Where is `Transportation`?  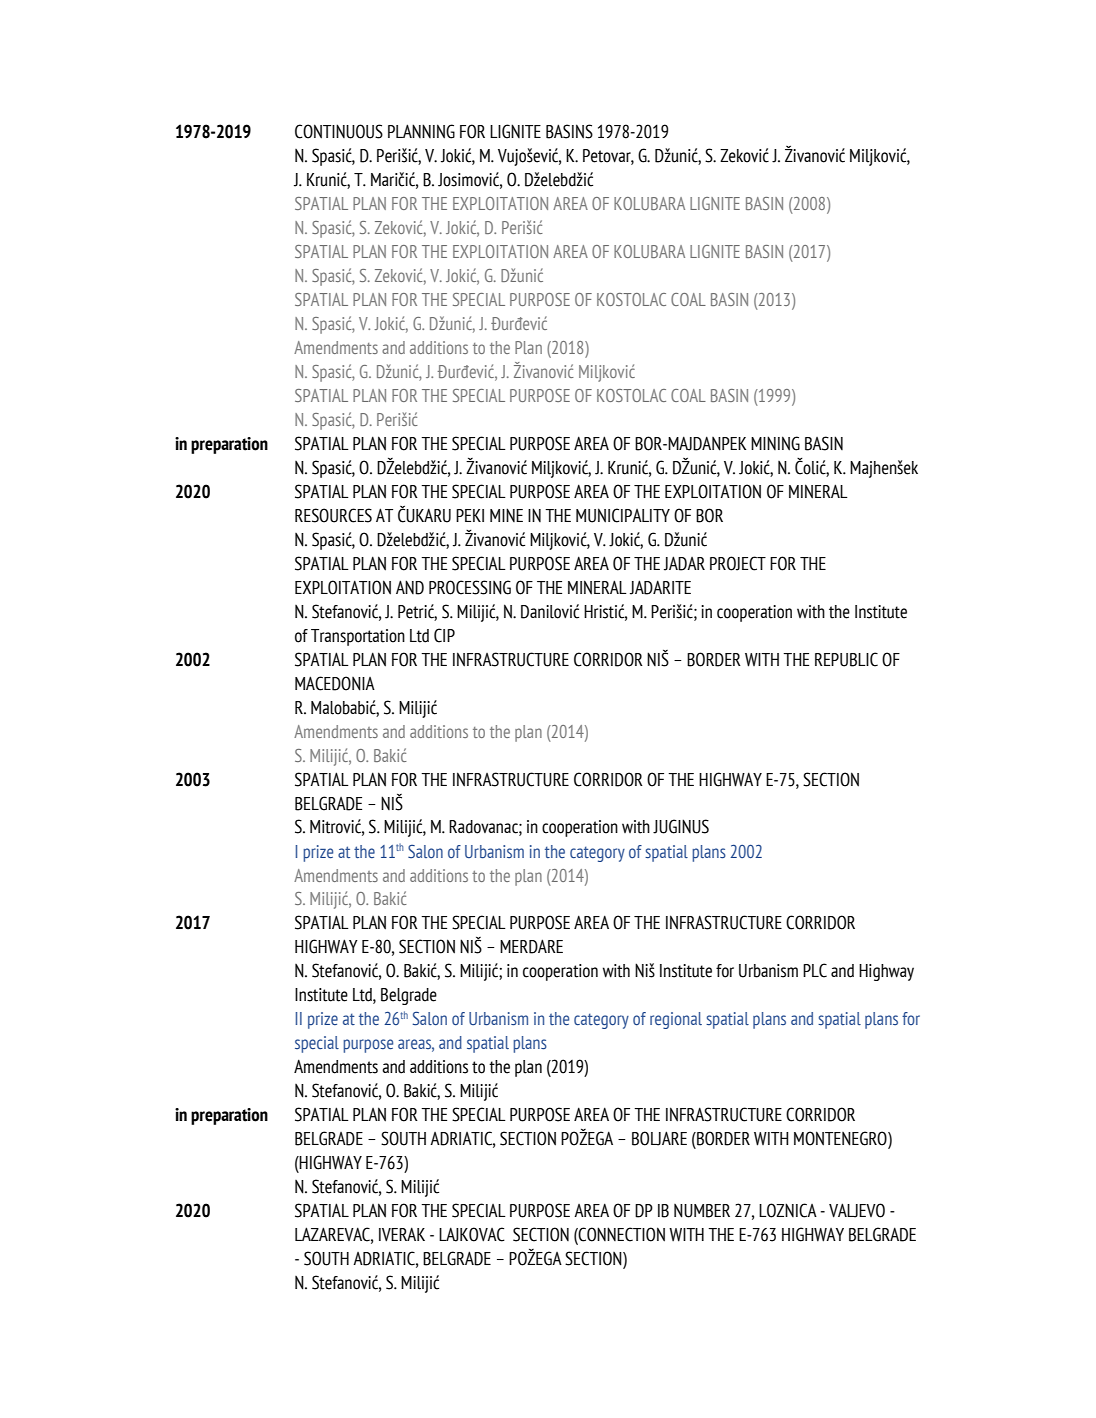 Transportation is located at coordinates (358, 637).
